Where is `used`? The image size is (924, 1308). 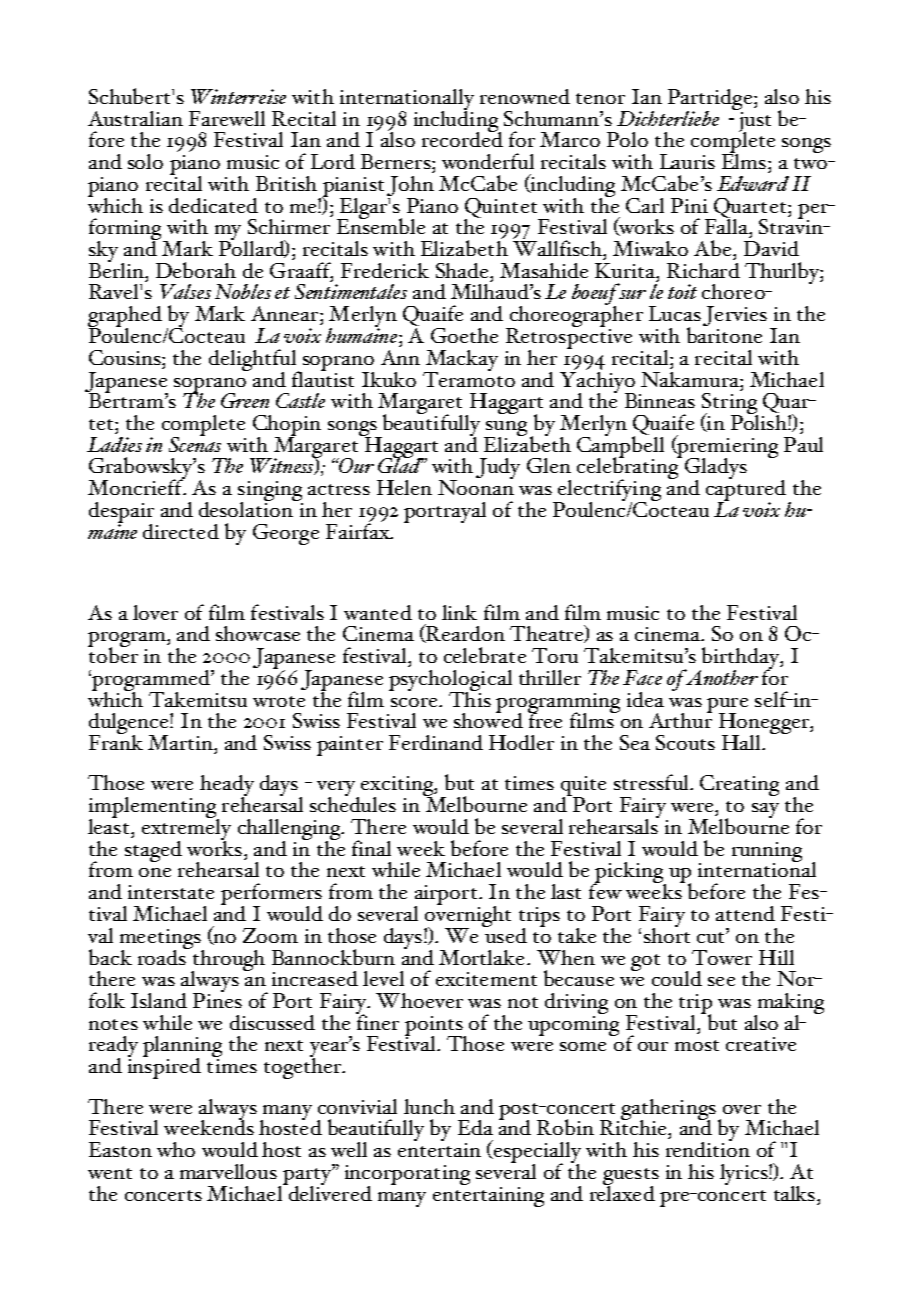
used is located at coordinates (504, 933).
